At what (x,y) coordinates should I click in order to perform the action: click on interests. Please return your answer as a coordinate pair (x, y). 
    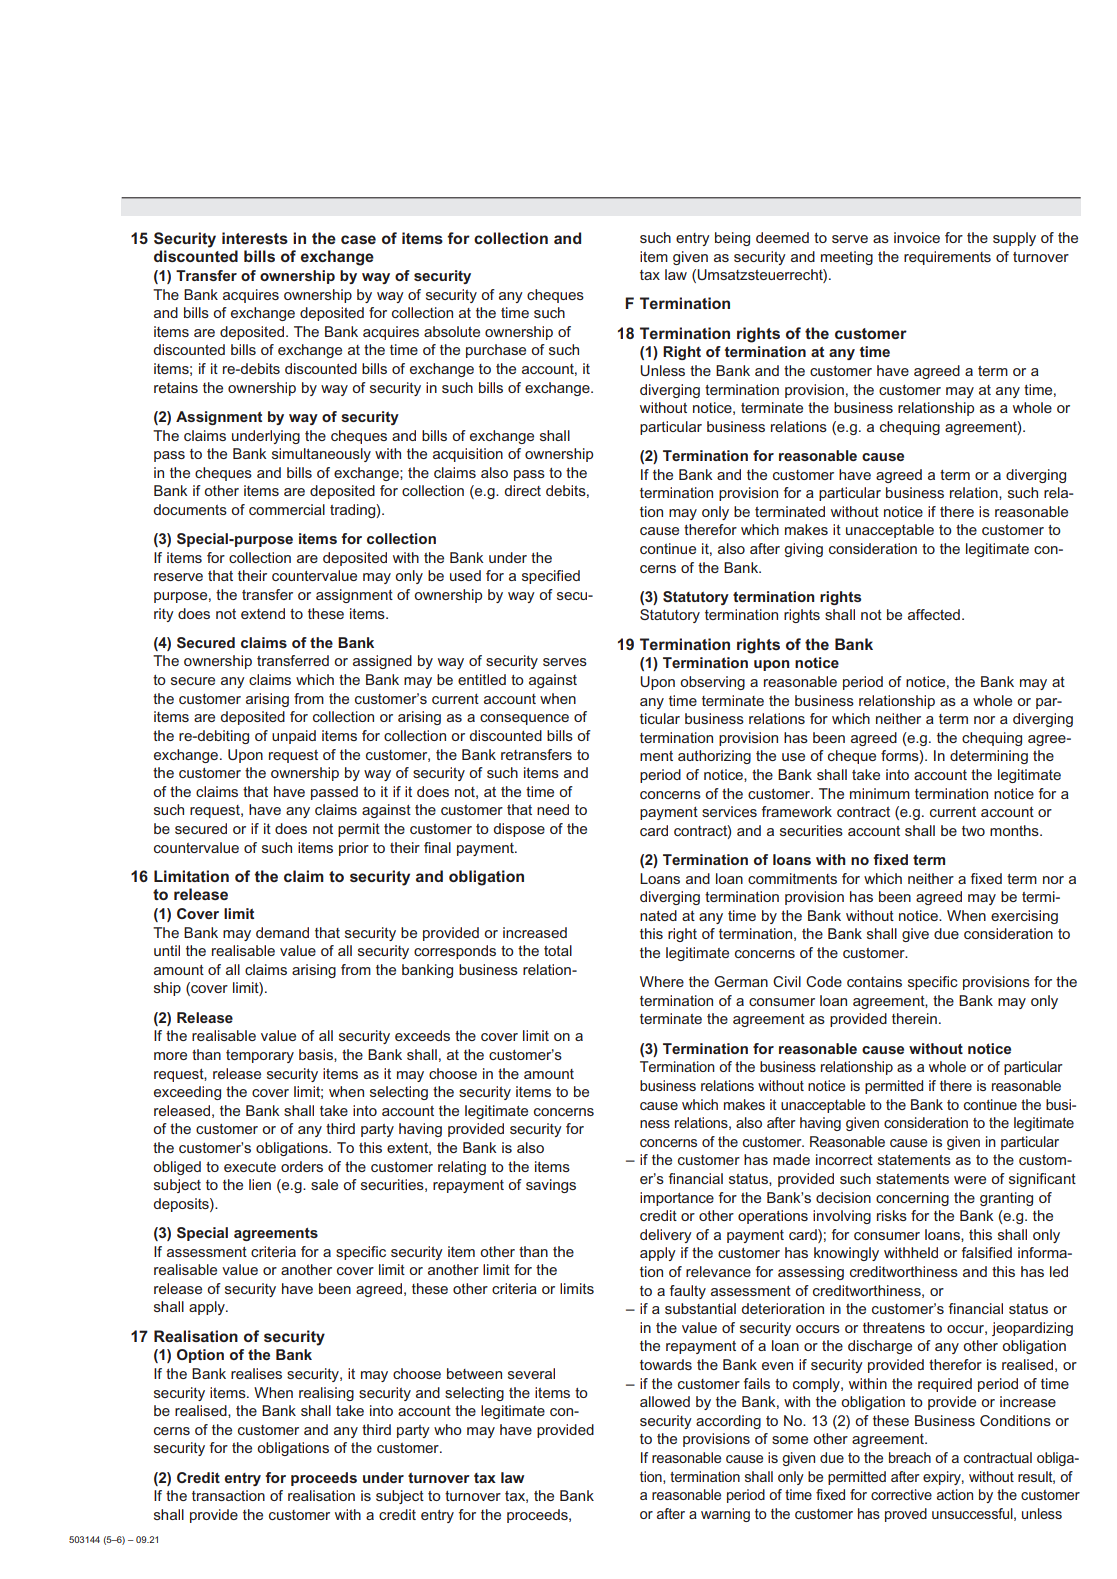
    Looking at the image, I should click on (255, 238).
